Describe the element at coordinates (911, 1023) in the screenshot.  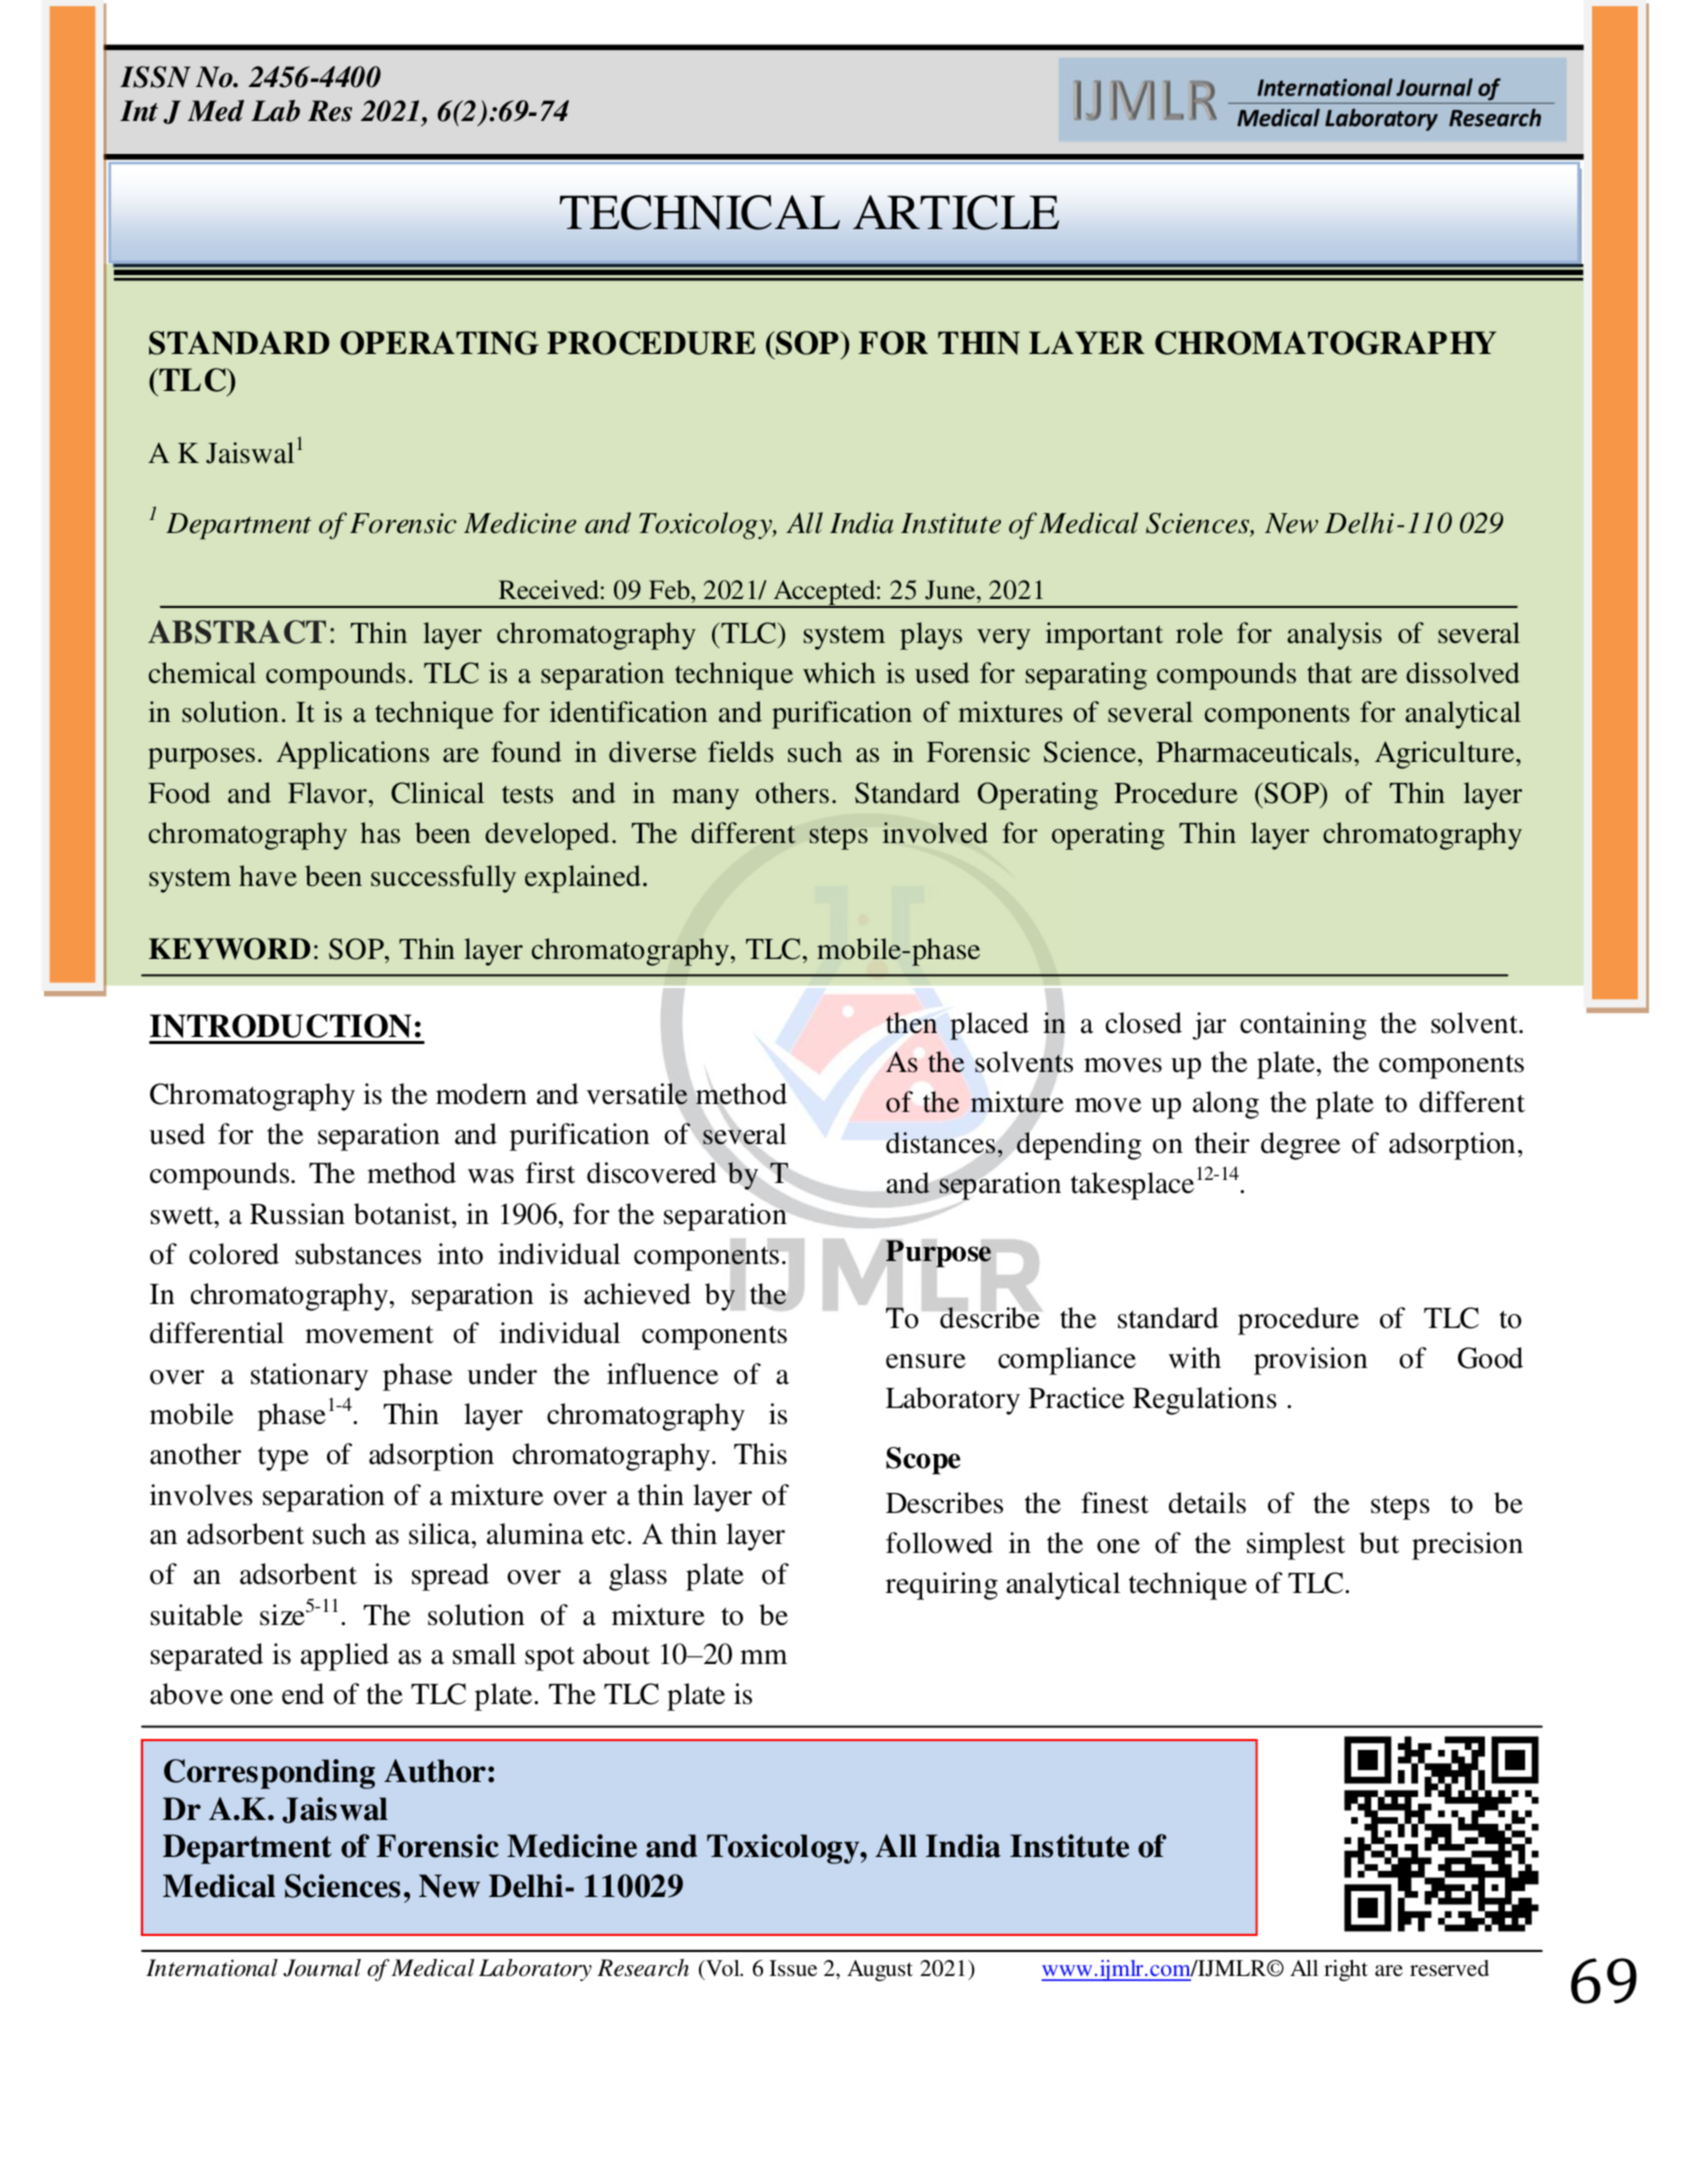
I see `then` at that location.
